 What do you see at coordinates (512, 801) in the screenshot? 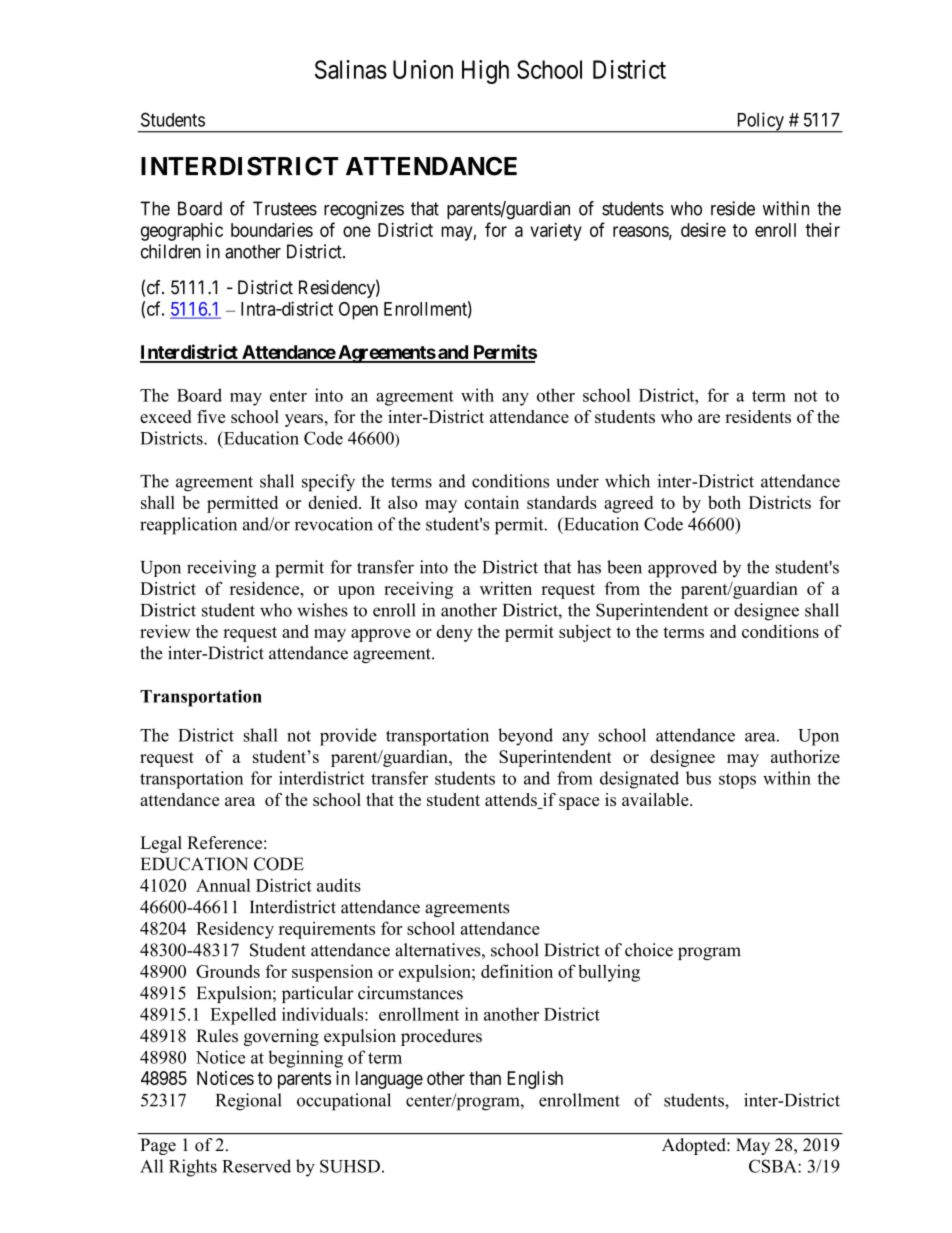
I see `attends` at bounding box center [512, 801].
